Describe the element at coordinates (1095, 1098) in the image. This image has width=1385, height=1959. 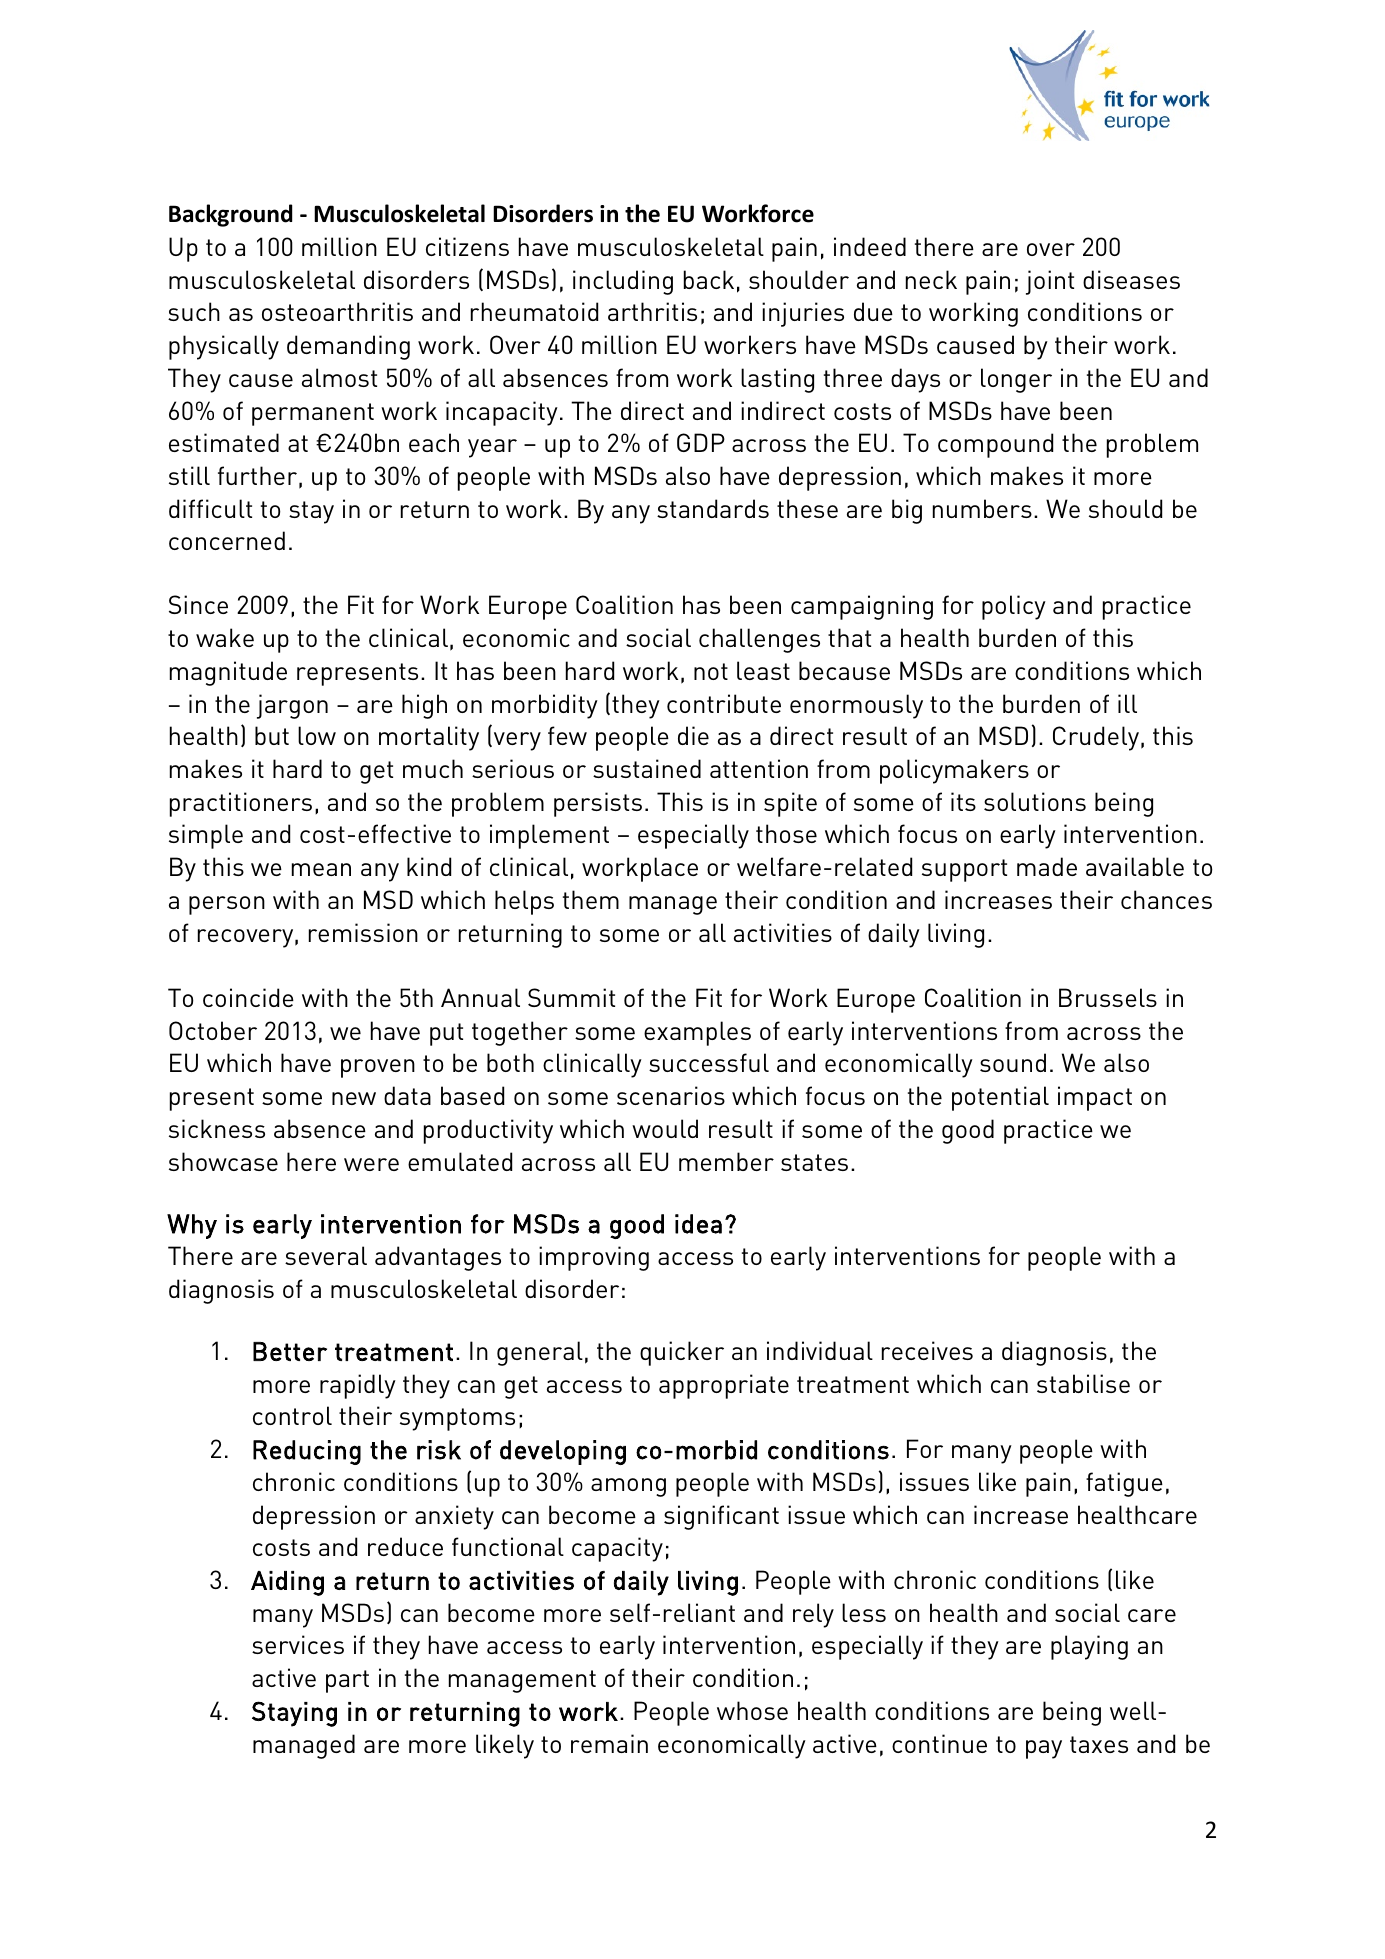
I see `impact` at that location.
